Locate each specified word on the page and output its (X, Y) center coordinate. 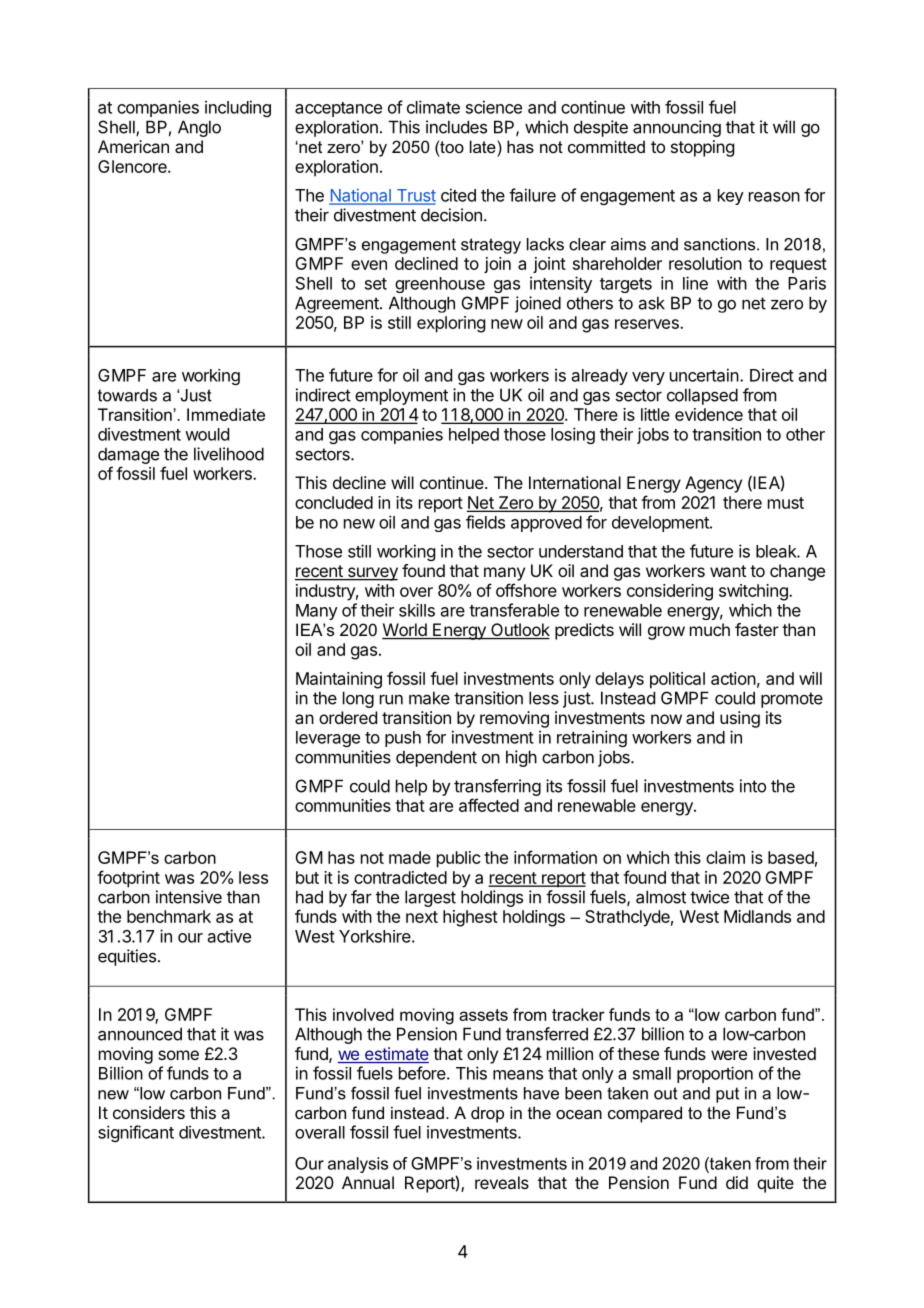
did (737, 1182)
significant (136, 1133)
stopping (702, 148)
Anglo (199, 128)
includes (456, 127)
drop (487, 1114)
